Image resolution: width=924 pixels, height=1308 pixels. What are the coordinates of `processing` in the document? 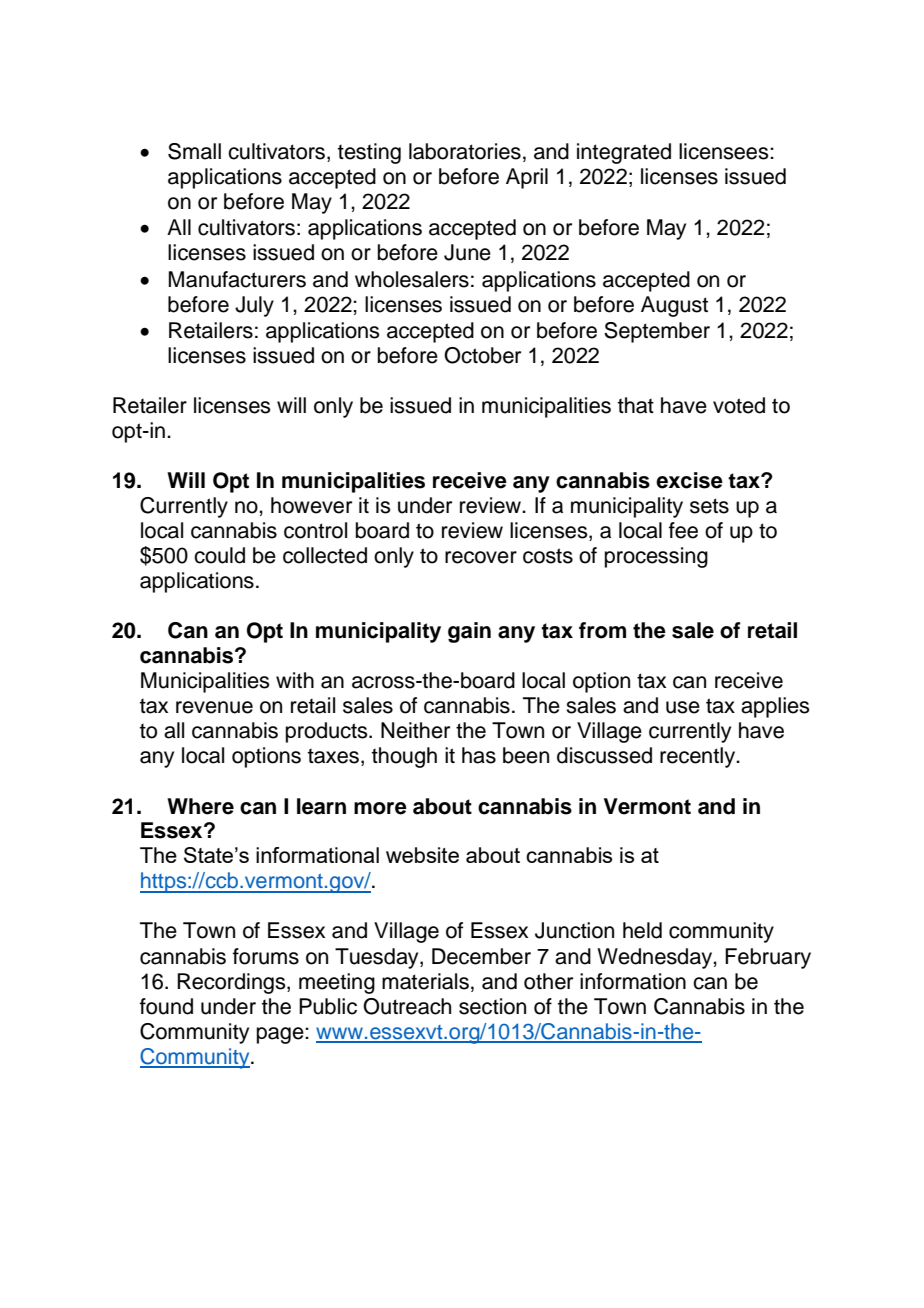 It's located at (656, 557).
